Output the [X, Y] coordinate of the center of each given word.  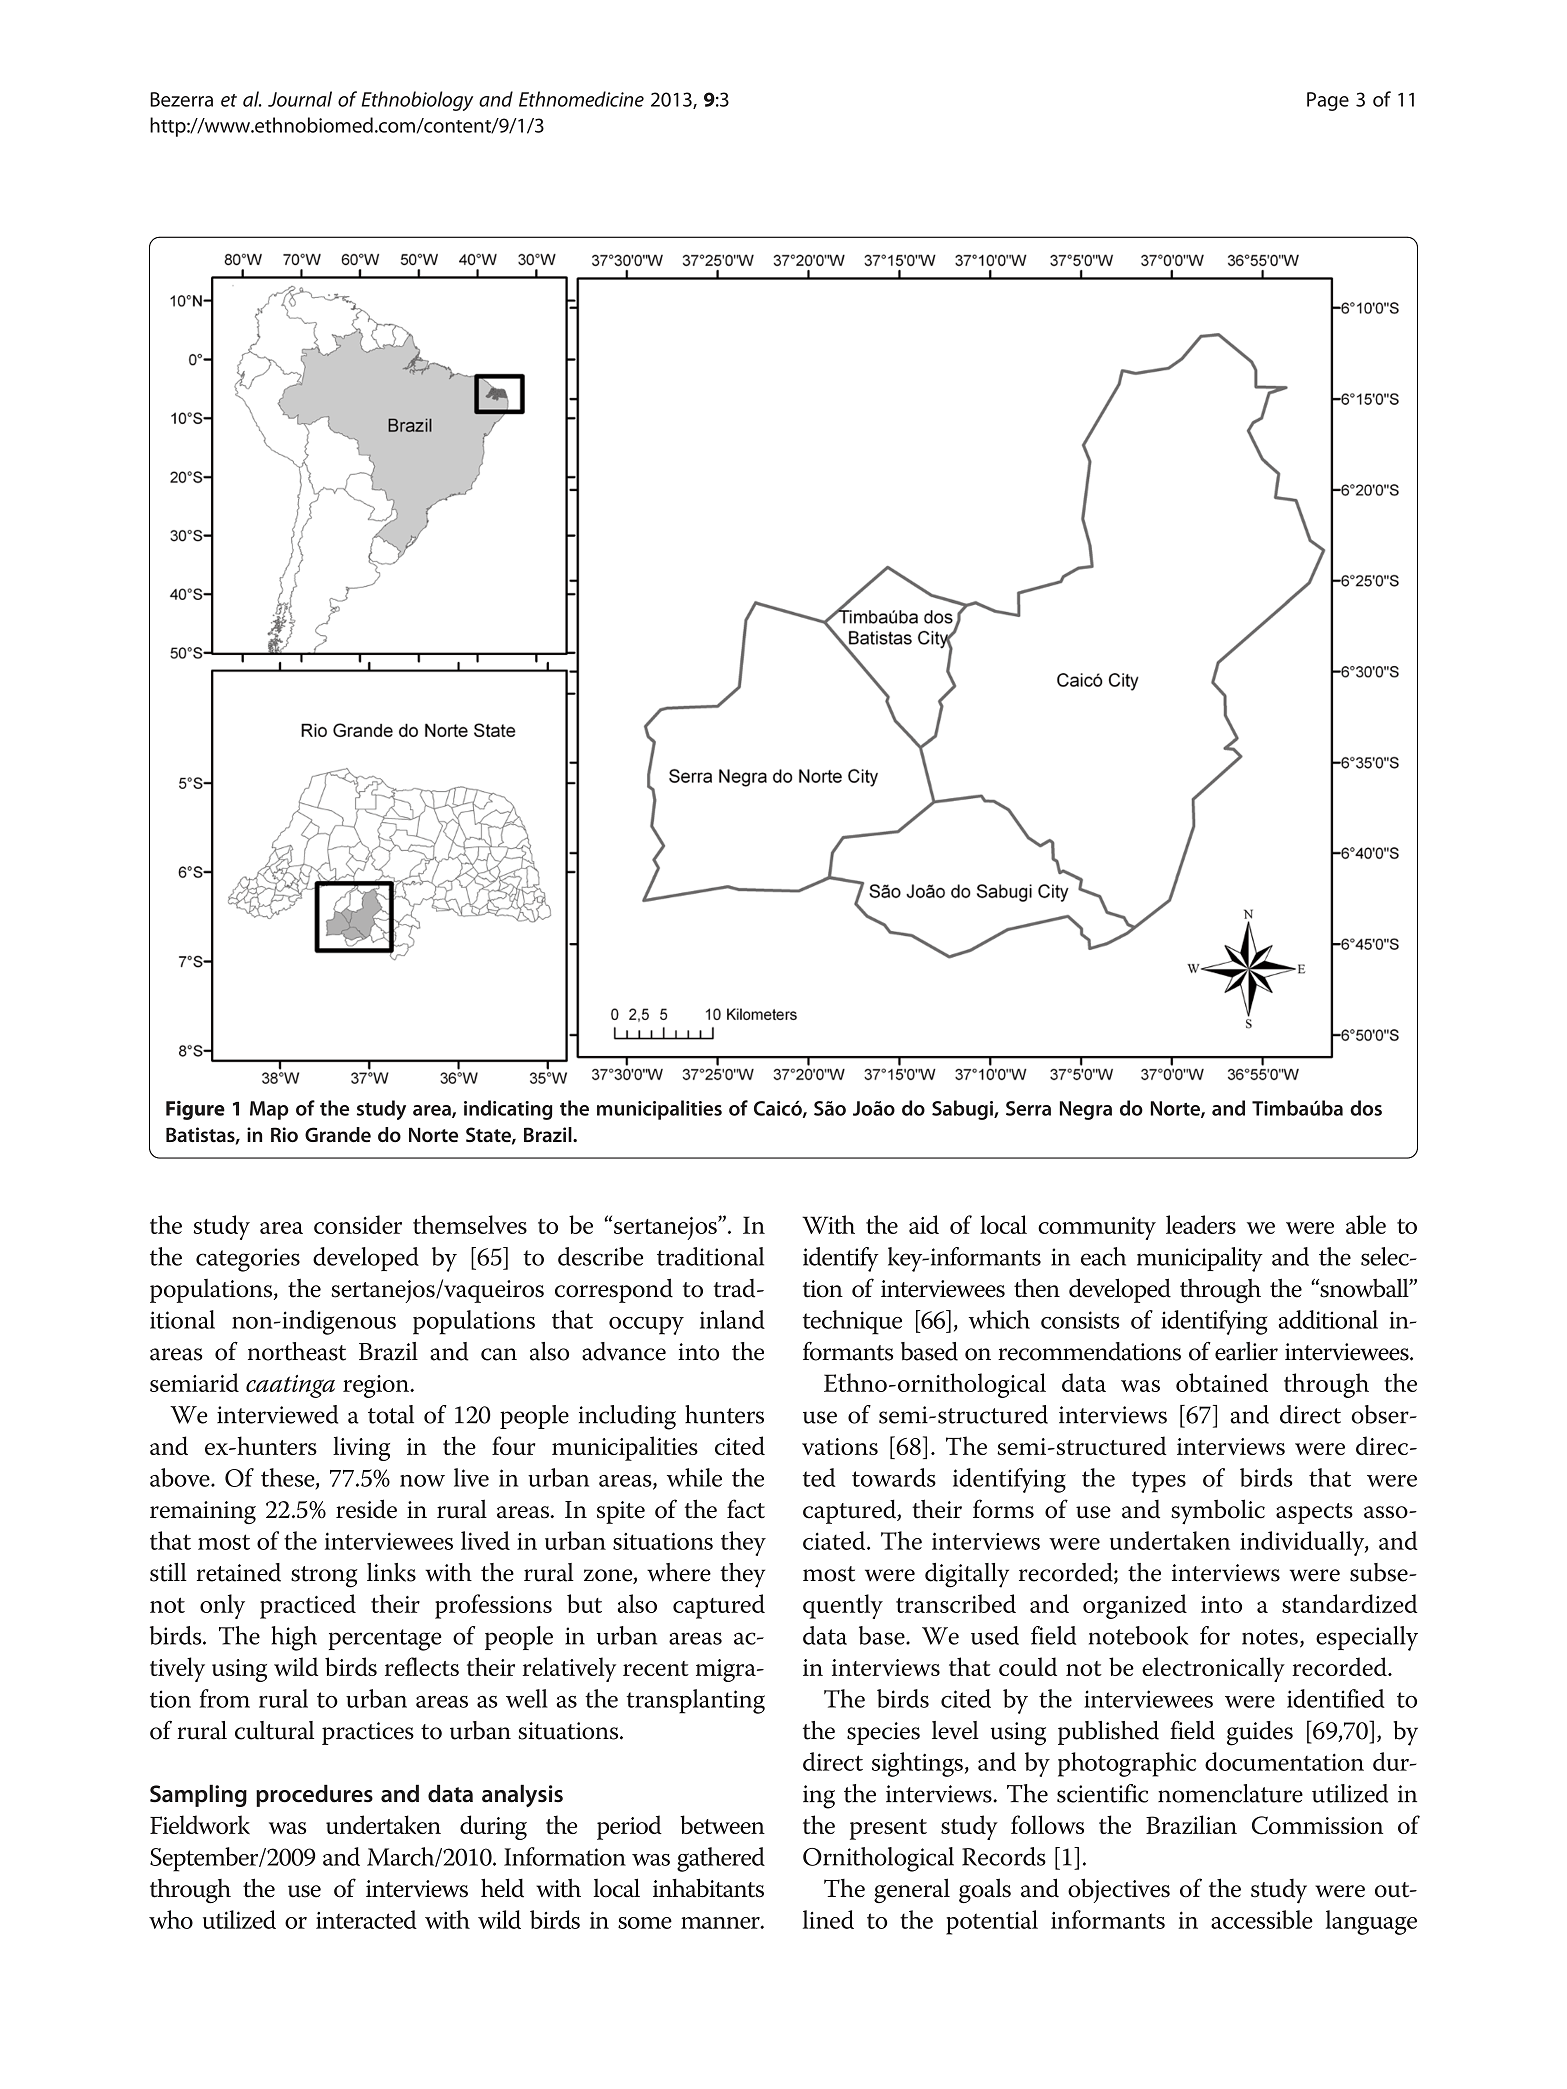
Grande [338, 1135]
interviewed [277, 1414]
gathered [721, 1859]
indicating [508, 1110]
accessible [1262, 1919]
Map [269, 1110]
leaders [1201, 1224]
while [694, 1477]
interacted [366, 1919]
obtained [1222, 1382]
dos [1366, 1108]
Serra [1028, 1108]
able [1366, 1224]
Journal [300, 99]
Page [1328, 101]
